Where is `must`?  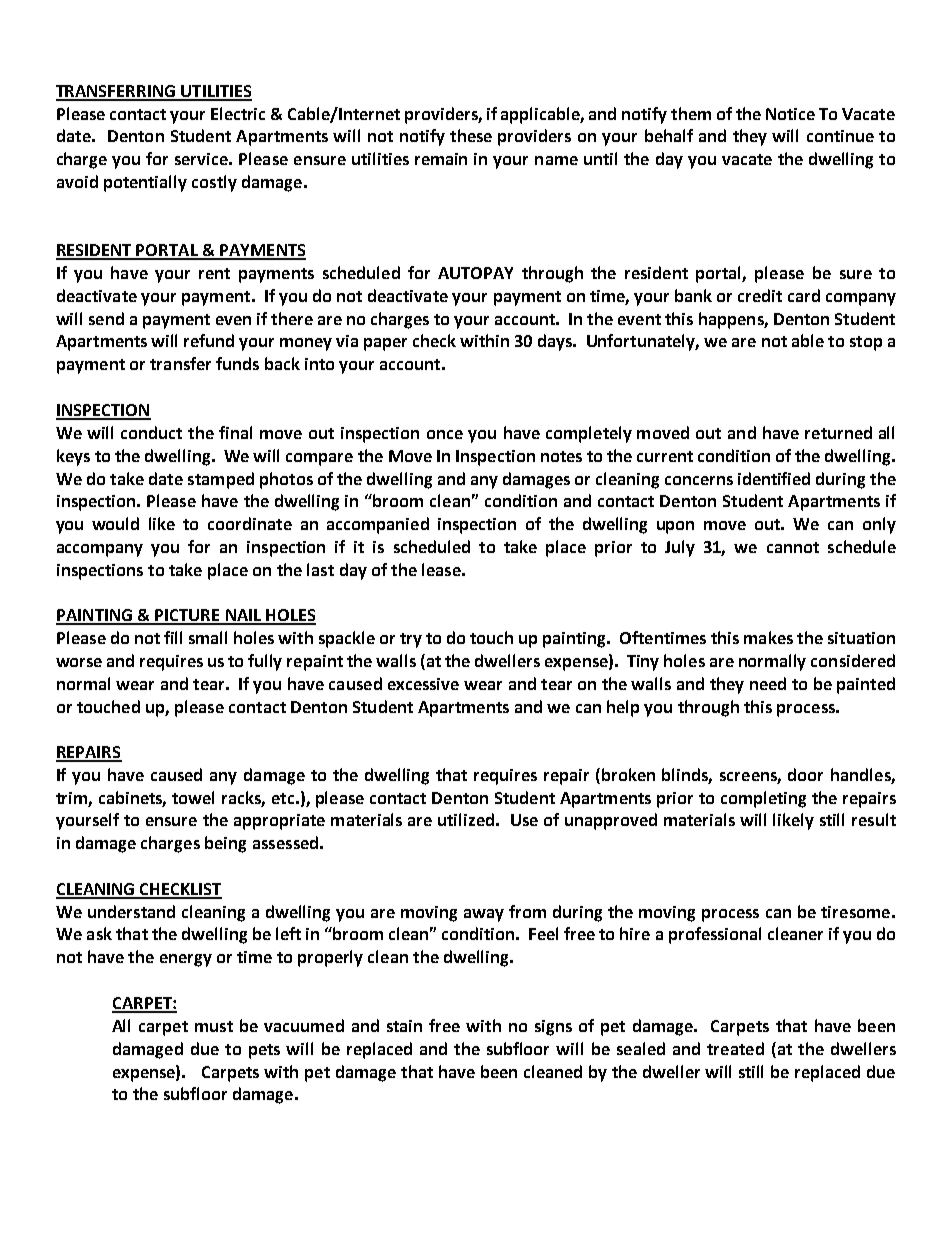
must is located at coordinates (214, 1026).
